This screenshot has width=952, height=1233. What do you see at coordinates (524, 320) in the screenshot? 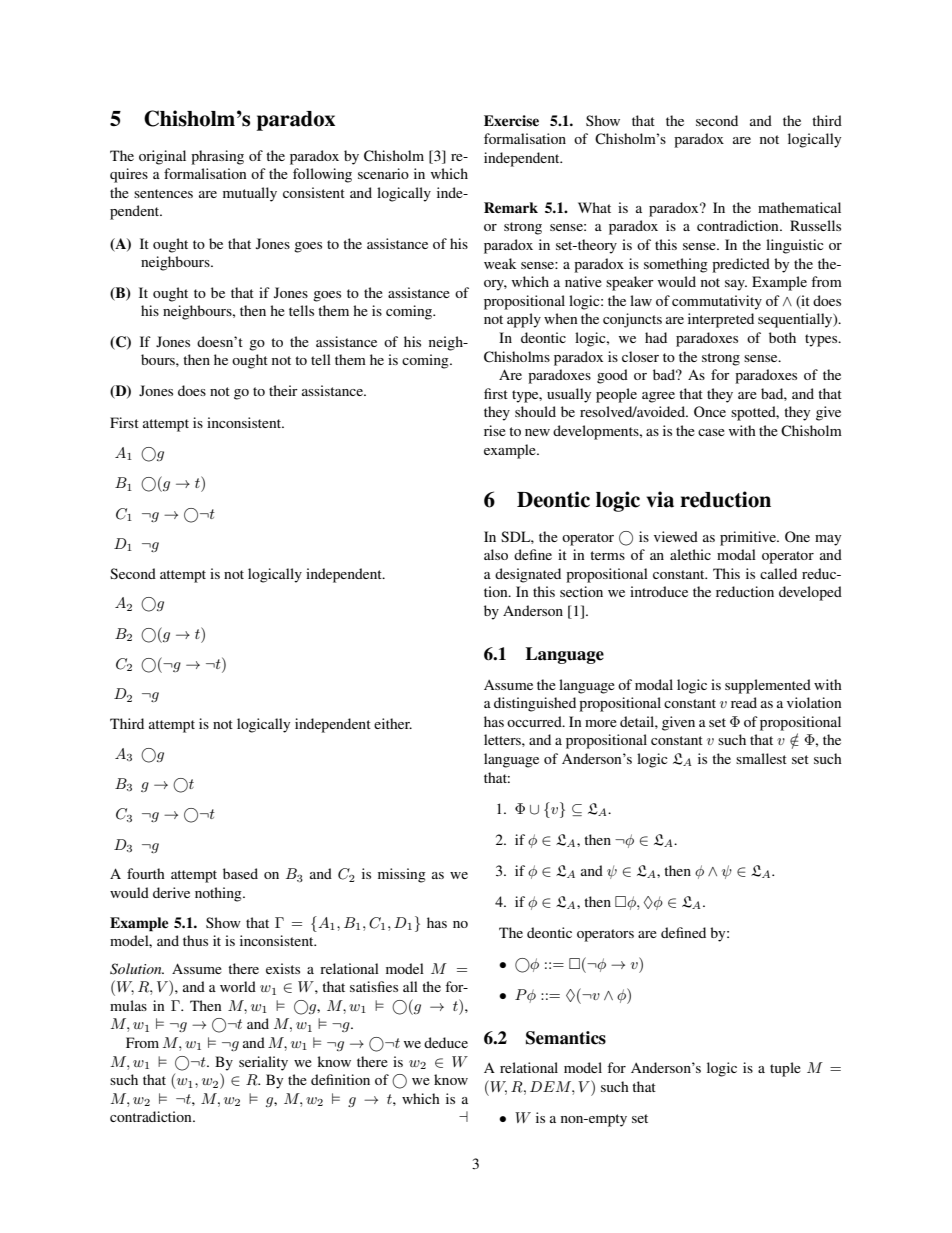
I see `apply` at bounding box center [524, 320].
